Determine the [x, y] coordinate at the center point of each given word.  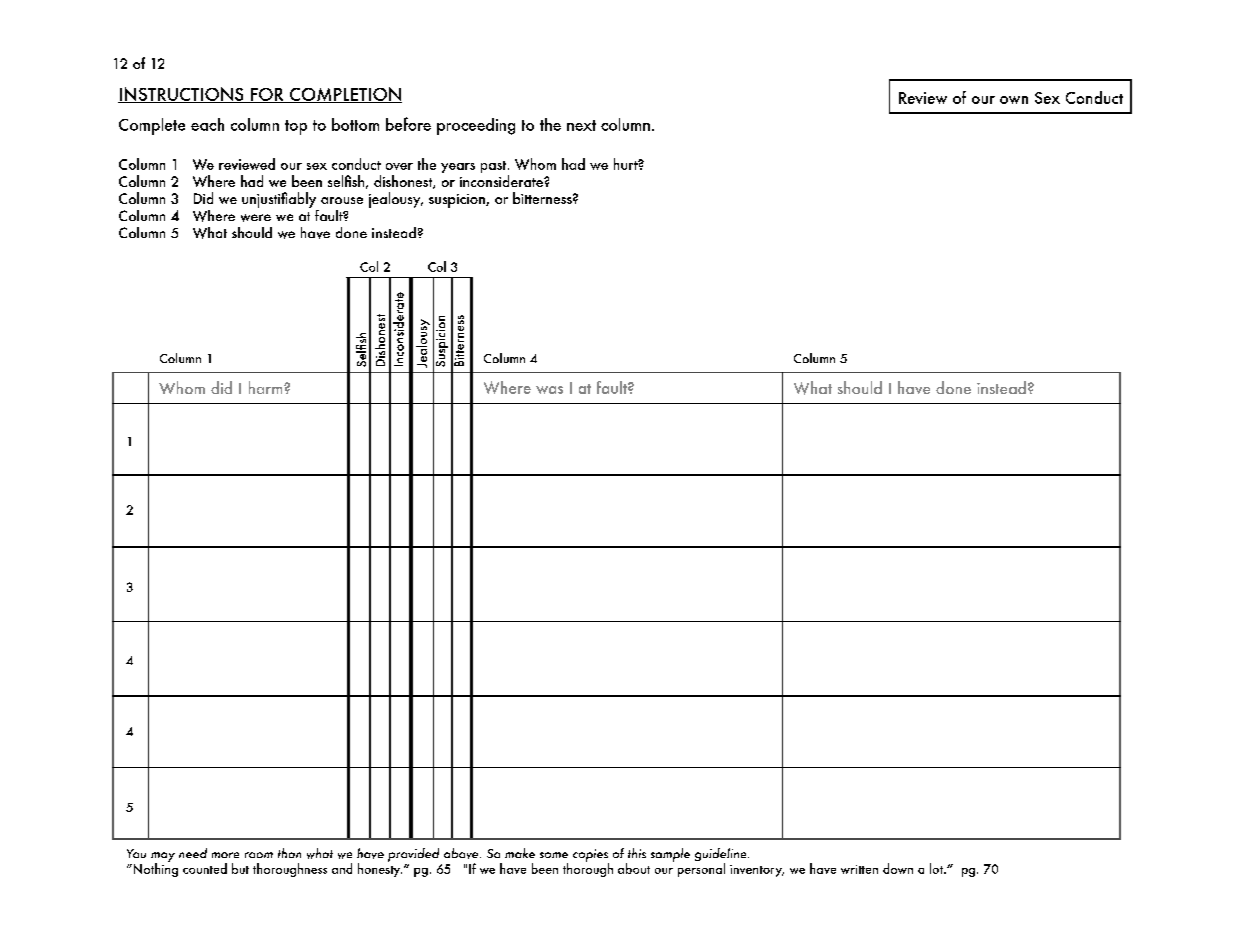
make [520, 853]
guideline [722, 856]
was [549, 390]
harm [267, 387]
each [207, 124]
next [581, 125]
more [225, 855]
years [458, 168]
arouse [342, 200]
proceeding [476, 126]
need [193, 853]
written [859, 869]
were [256, 218]
